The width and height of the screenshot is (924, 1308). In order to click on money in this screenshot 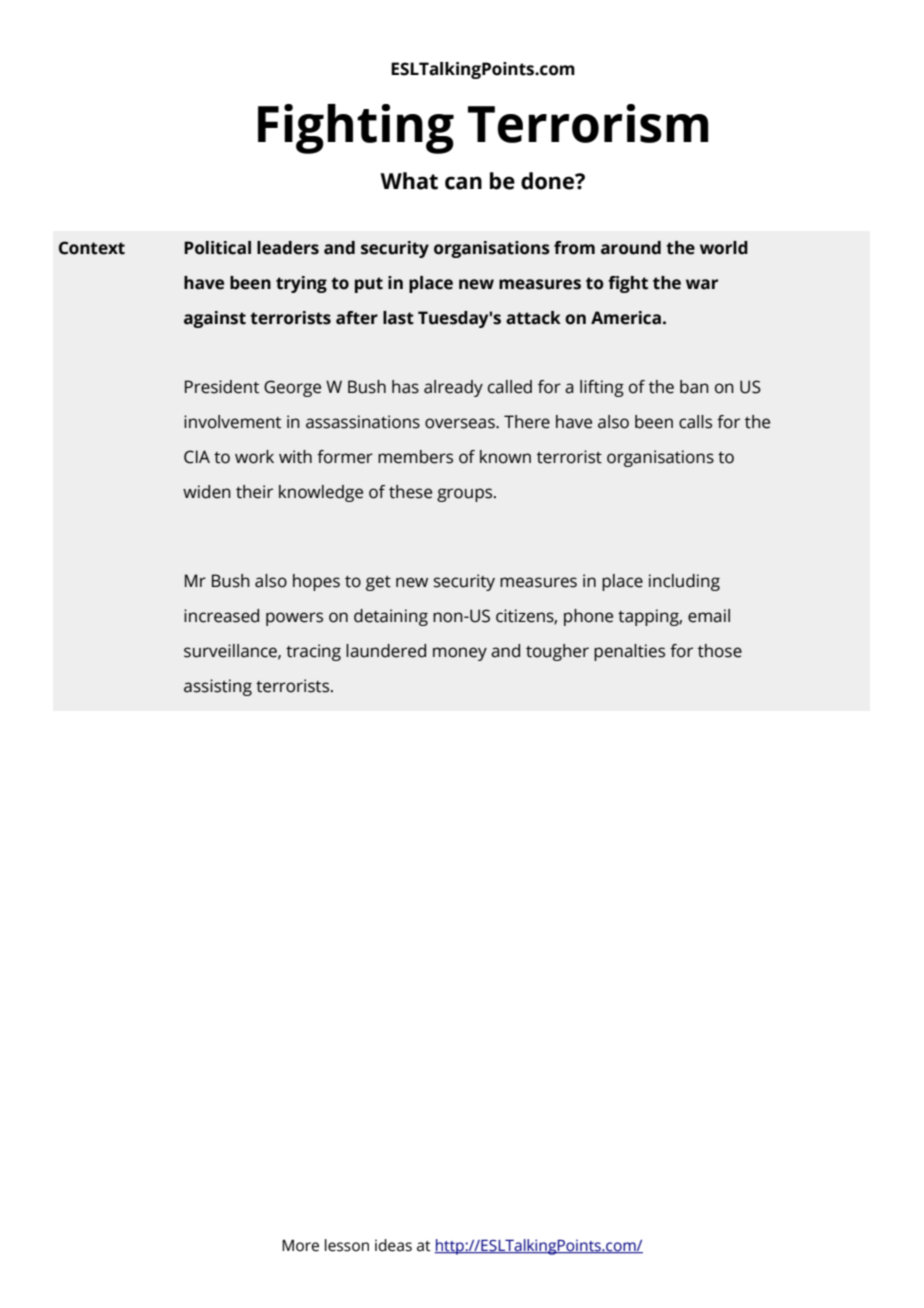, I will do `click(460, 654)`.
